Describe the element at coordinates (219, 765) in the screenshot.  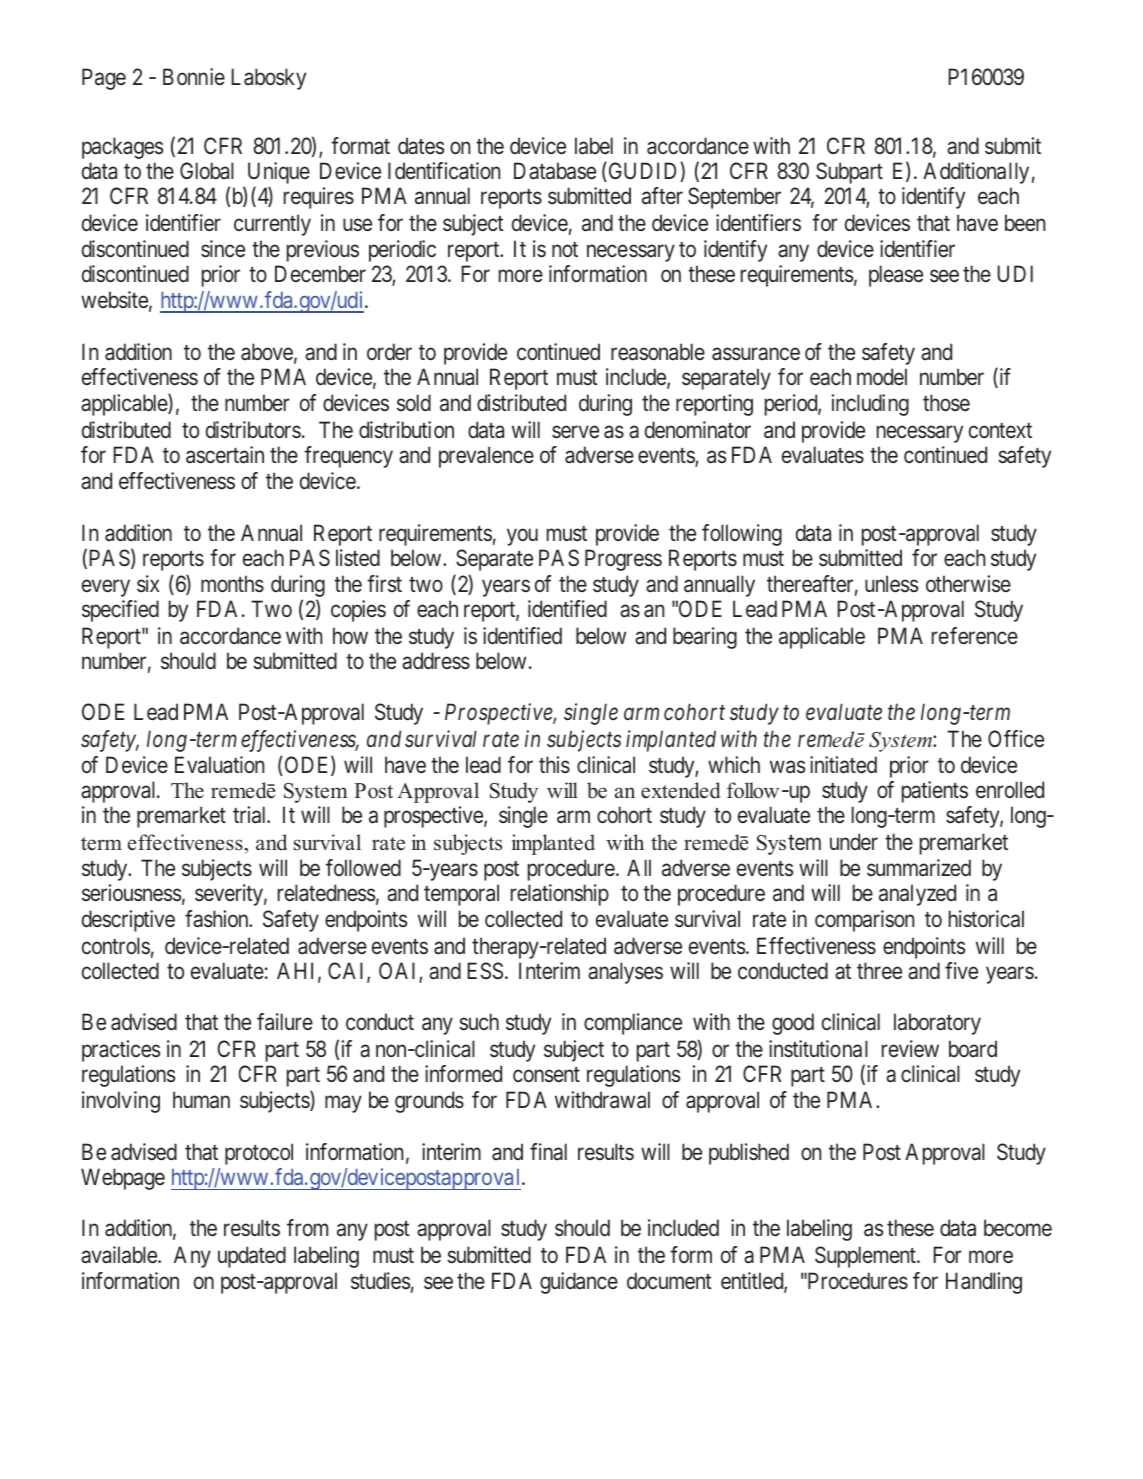
I see `Evaluation` at that location.
